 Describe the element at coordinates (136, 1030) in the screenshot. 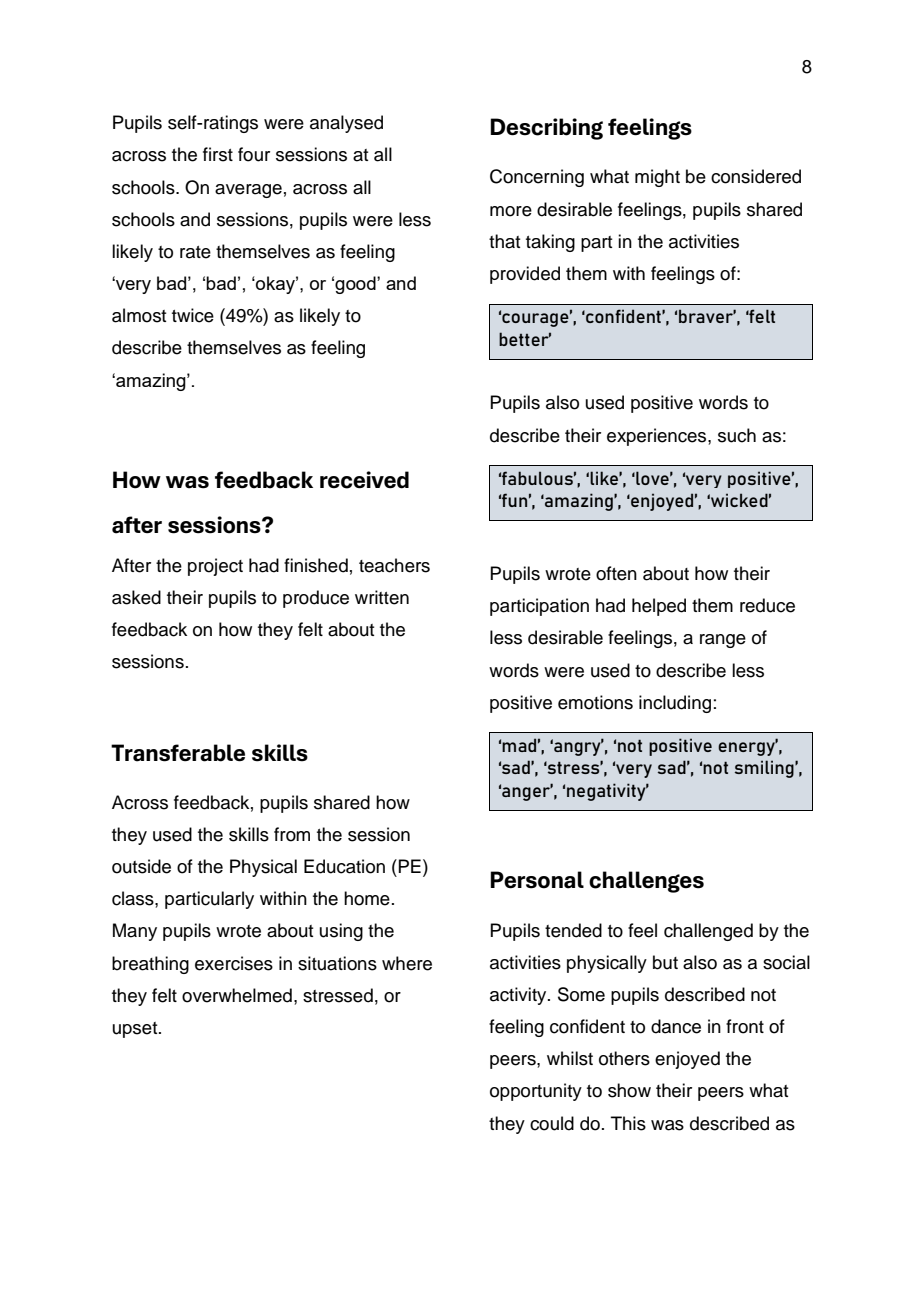

I see `upset` at that location.
